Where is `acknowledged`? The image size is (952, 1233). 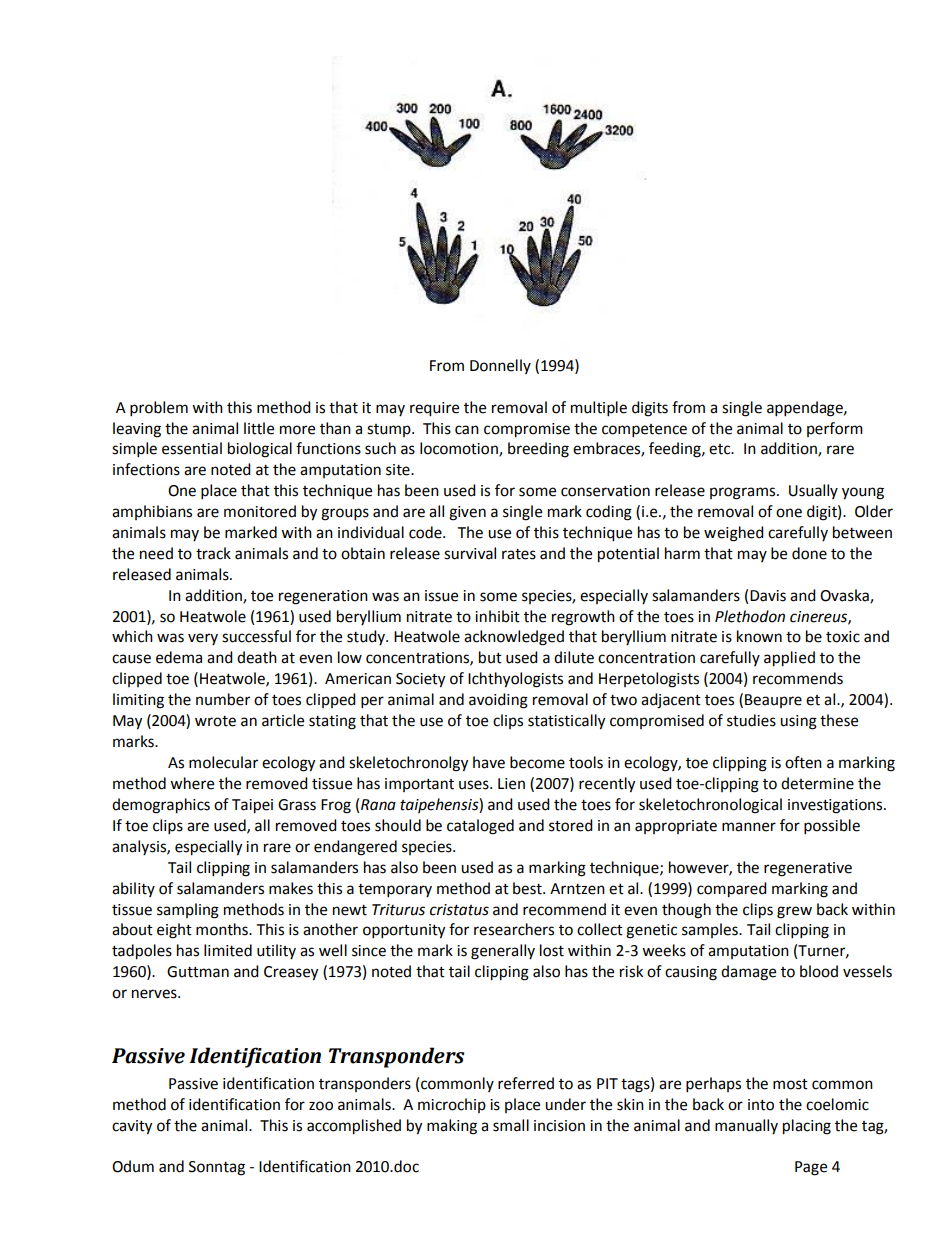 acknowledged is located at coordinates (514, 638).
